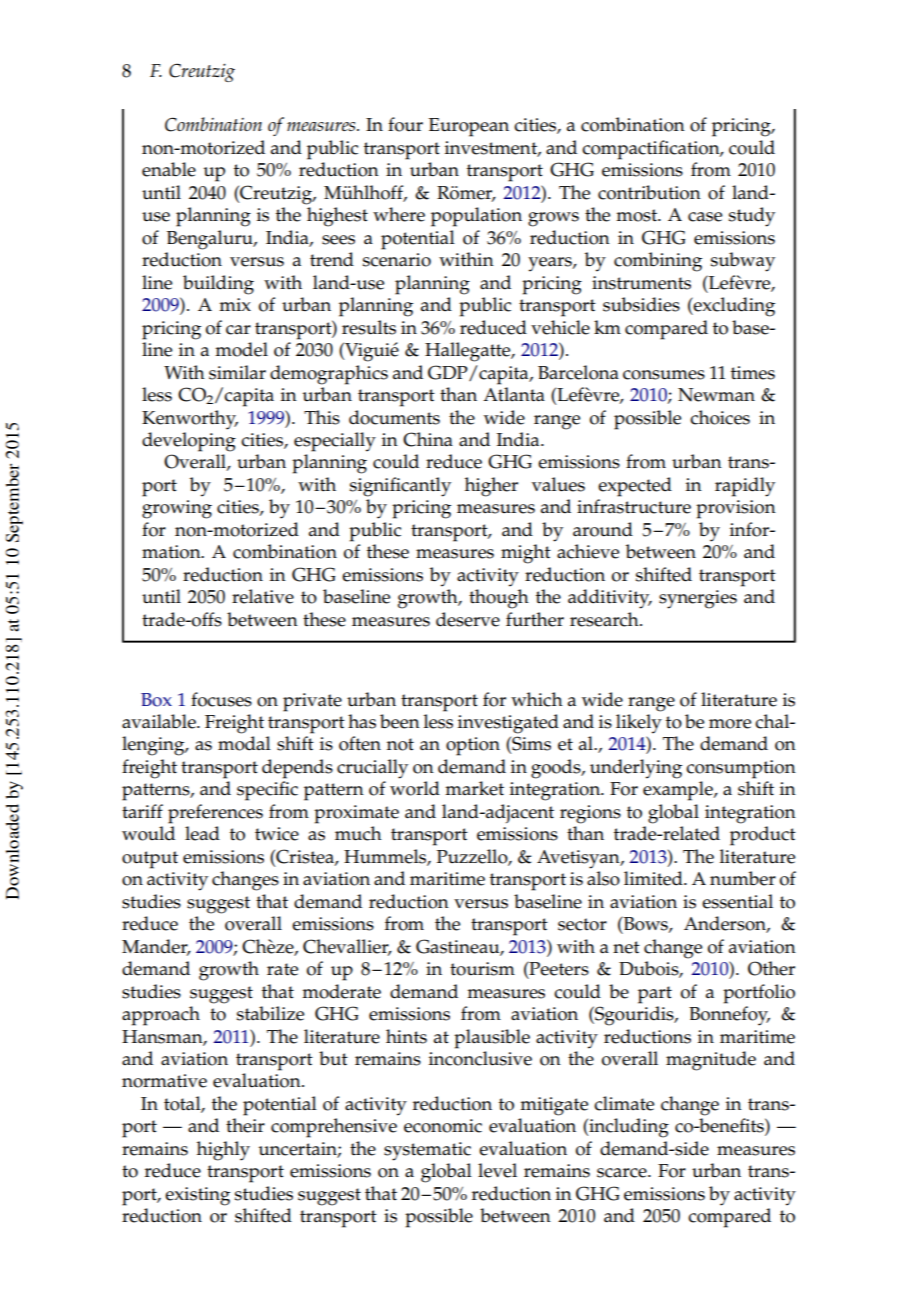 The width and height of the image is (923, 1316). What do you see at coordinates (221, 699) in the image?
I see `focuses` at bounding box center [221, 699].
